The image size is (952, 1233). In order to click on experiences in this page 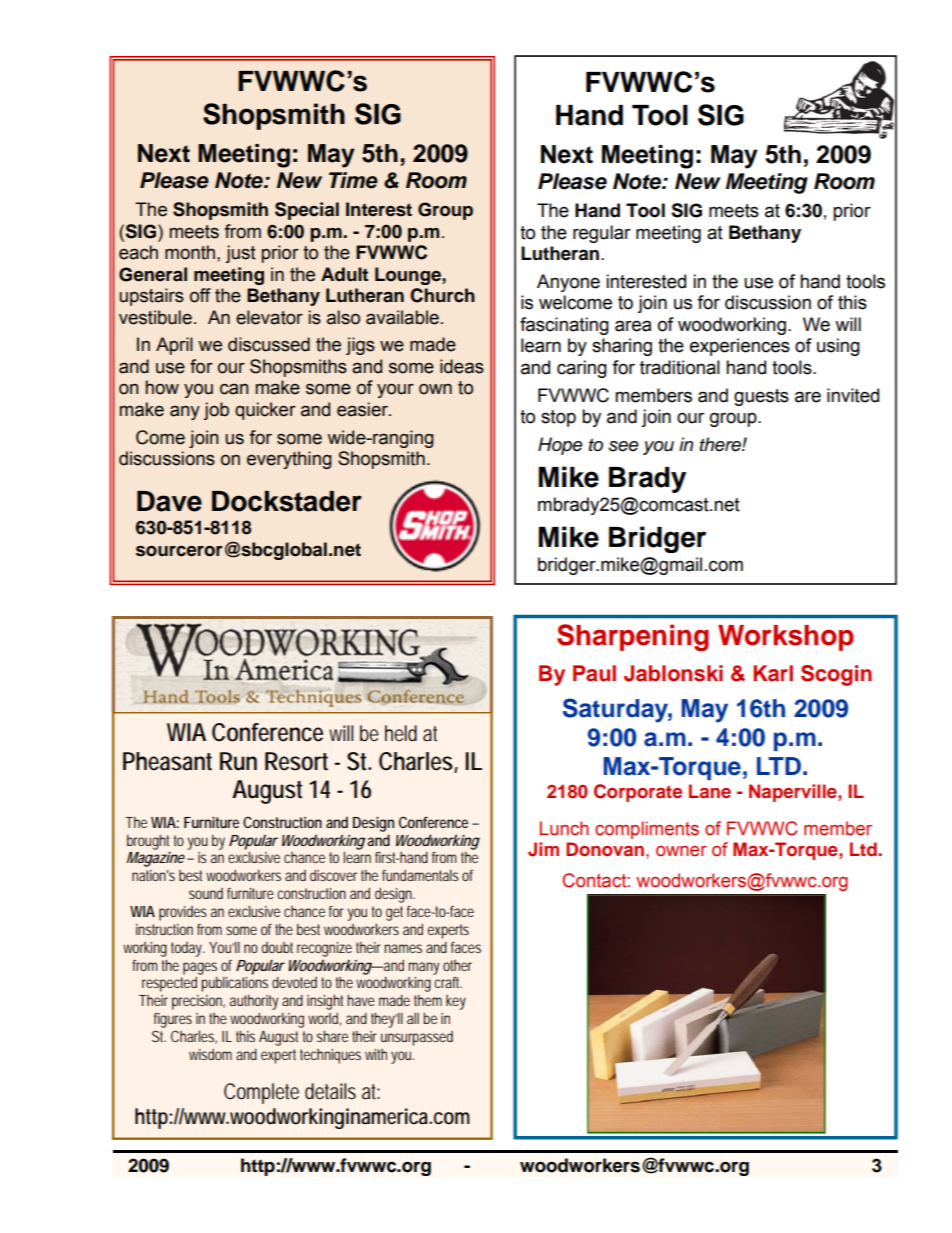, I will do `click(740, 347)`.
